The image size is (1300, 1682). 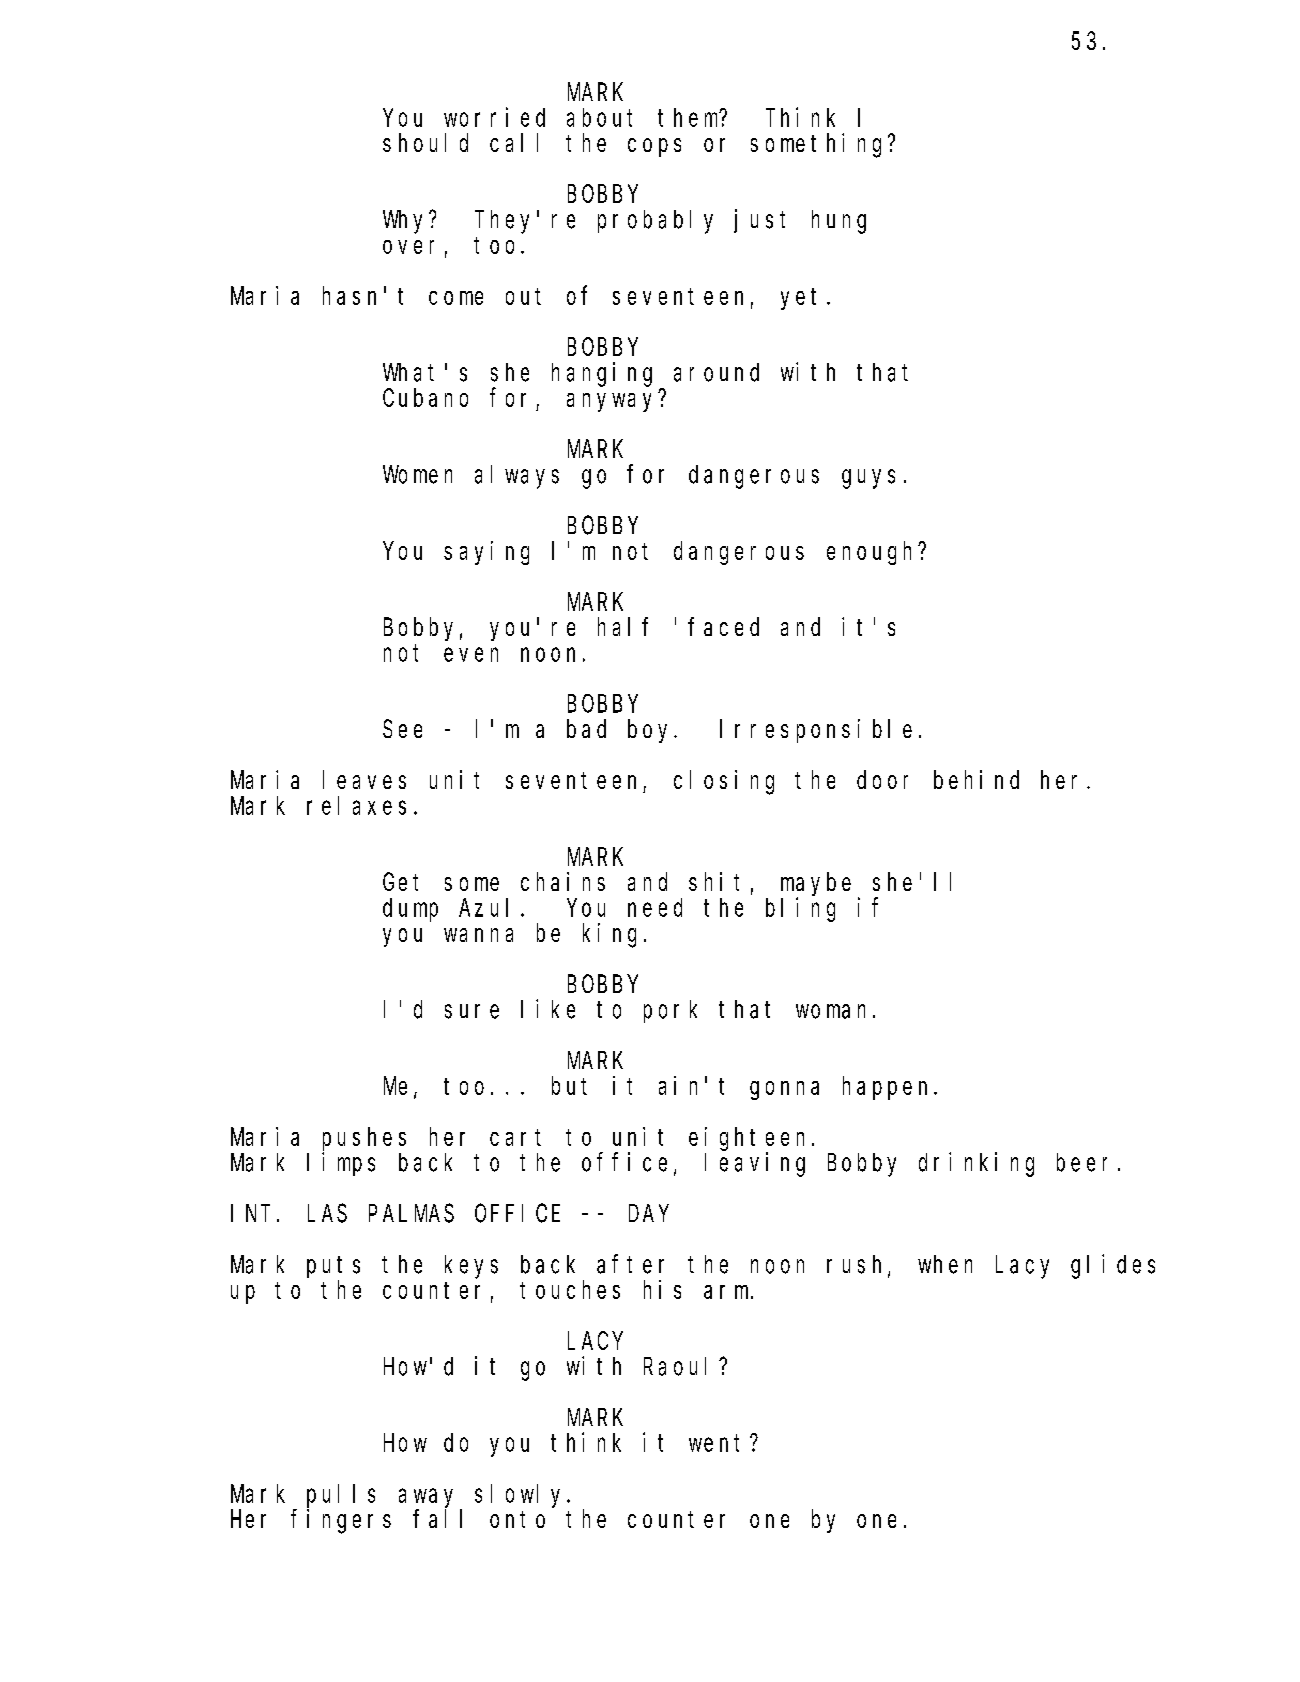 I want to click on Women, so click(x=417, y=475).
